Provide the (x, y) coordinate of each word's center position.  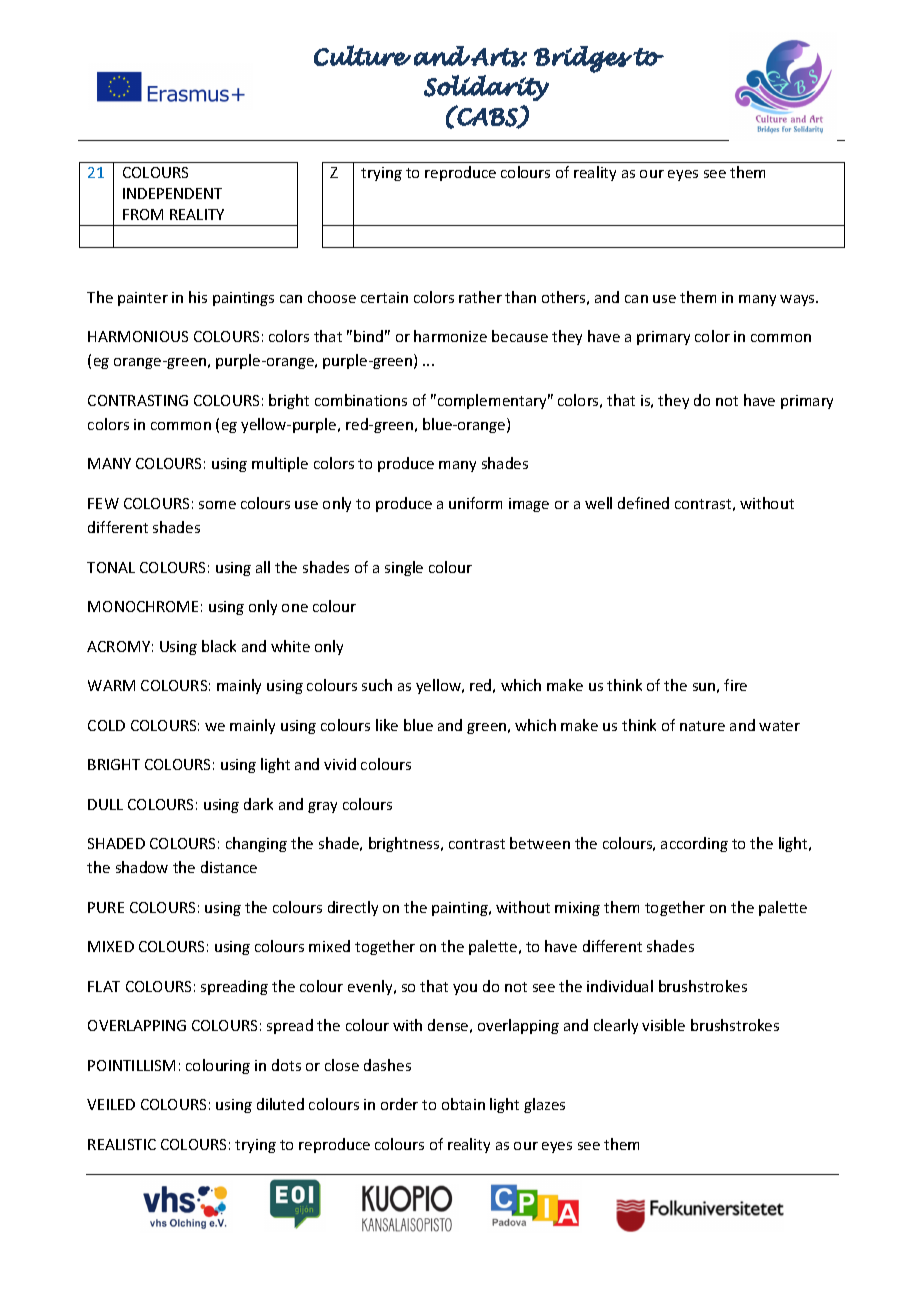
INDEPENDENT (172, 193)
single (404, 568)
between (540, 843)
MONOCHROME (143, 606)
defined (643, 503)
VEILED (111, 1104)
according (694, 844)
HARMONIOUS (138, 336)
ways (798, 300)
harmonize (450, 336)
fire (735, 685)
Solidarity (486, 88)
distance (229, 867)
